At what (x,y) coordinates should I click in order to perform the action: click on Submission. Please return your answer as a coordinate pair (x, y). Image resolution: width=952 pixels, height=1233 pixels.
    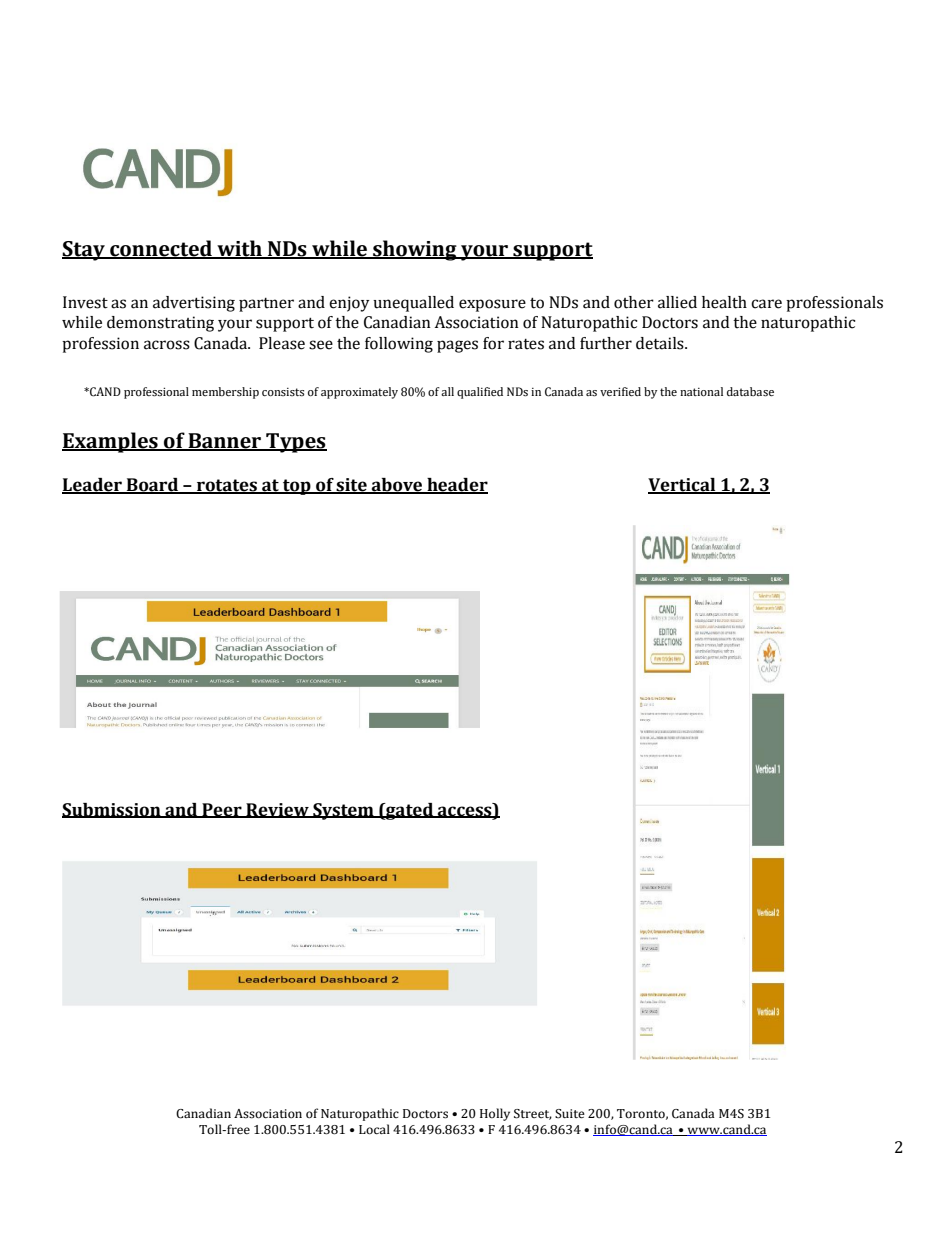
    Looking at the image, I should click on (112, 810).
